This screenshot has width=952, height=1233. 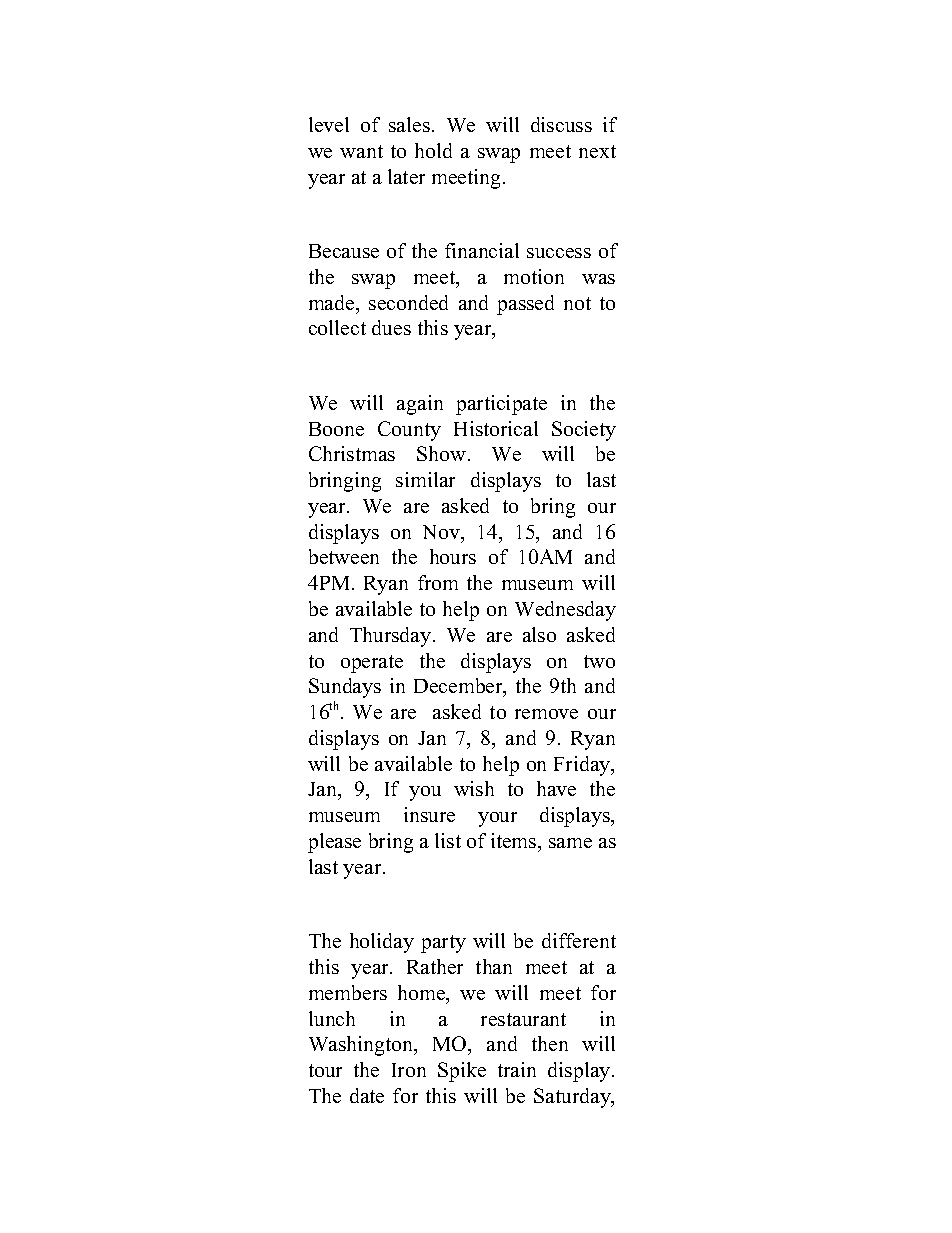 What do you see at coordinates (361, 151) in the screenshot?
I see `want` at bounding box center [361, 151].
